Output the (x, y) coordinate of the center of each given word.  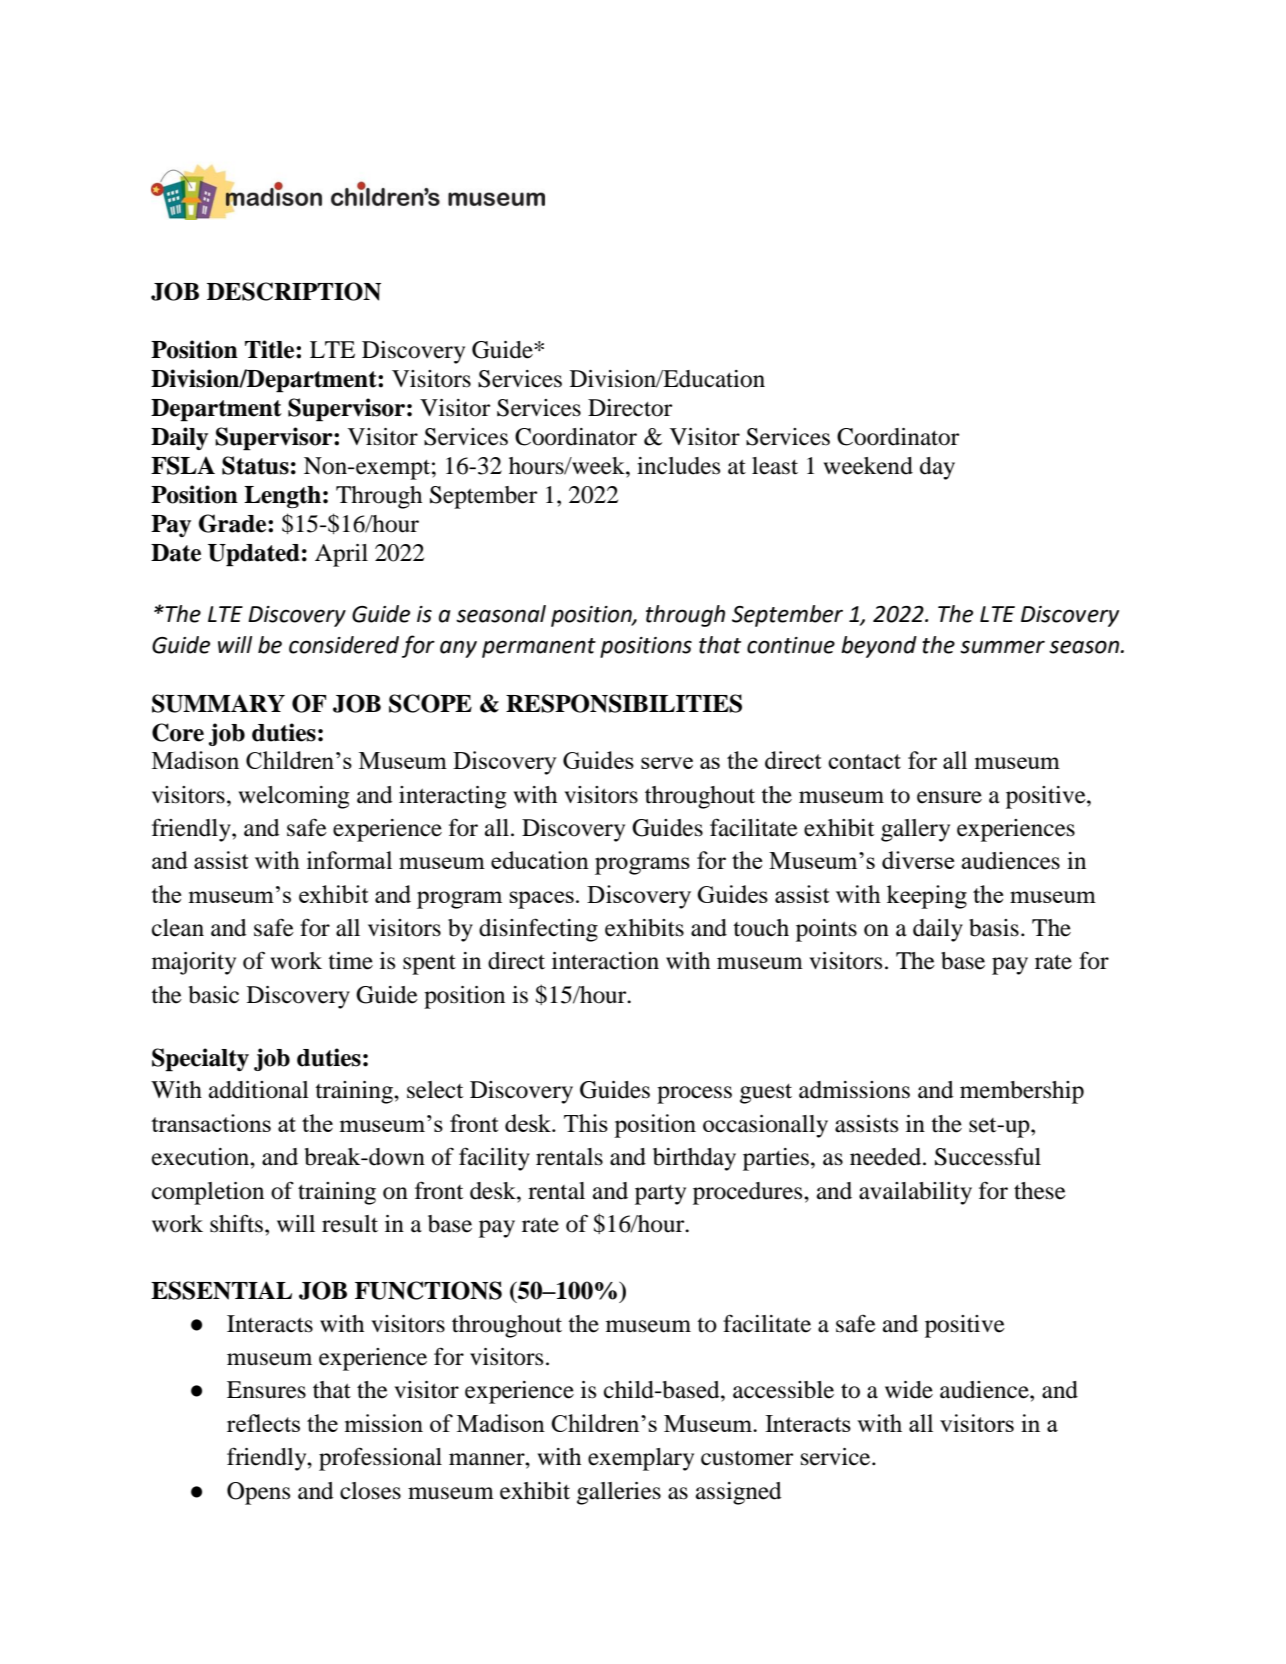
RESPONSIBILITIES (624, 703)
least (775, 466)
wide (909, 1390)
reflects (263, 1423)
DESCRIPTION (294, 291)
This (586, 1123)
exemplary (641, 1459)
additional (259, 1090)
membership (1022, 1092)
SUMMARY (218, 703)
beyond (879, 647)
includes (678, 466)
